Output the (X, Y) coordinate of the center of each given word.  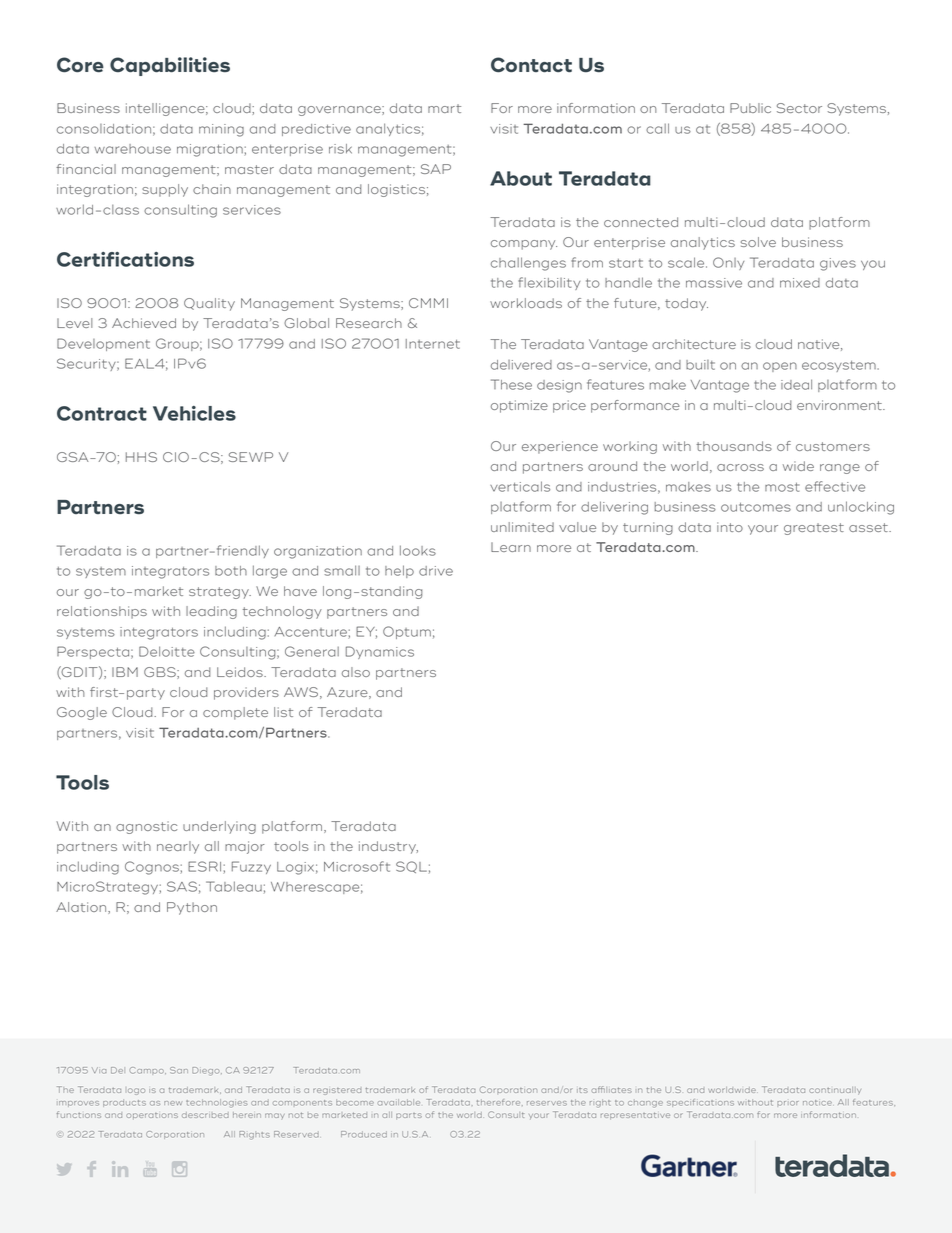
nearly (178, 847)
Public (750, 108)
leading (211, 612)
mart (444, 108)
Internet (433, 344)
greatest (814, 529)
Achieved (144, 323)
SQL (411, 867)
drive (436, 571)
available (398, 1102)
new (173, 1103)
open (780, 367)
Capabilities (170, 66)
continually (835, 1091)
